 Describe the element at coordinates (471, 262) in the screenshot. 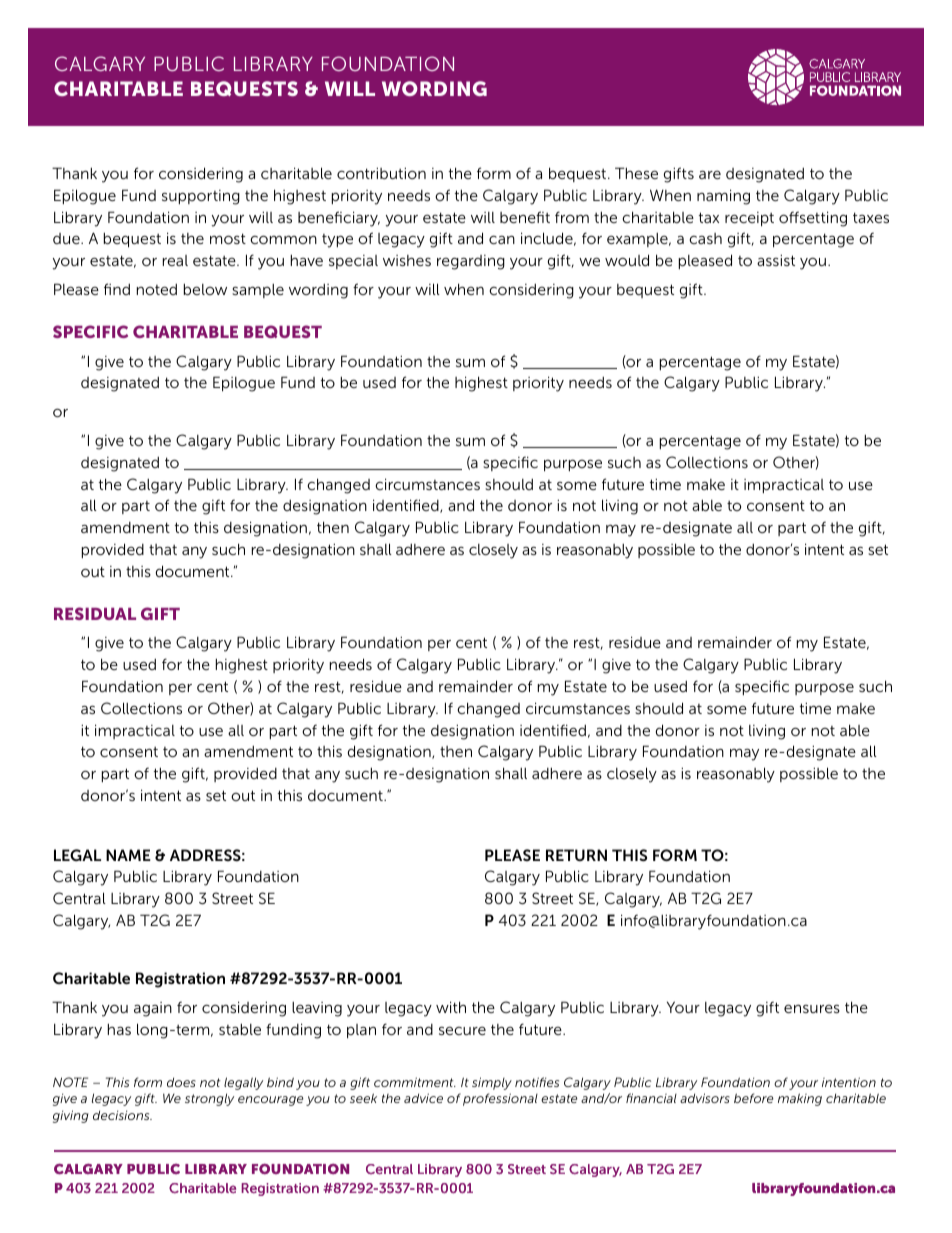

I see `regarding` at that location.
